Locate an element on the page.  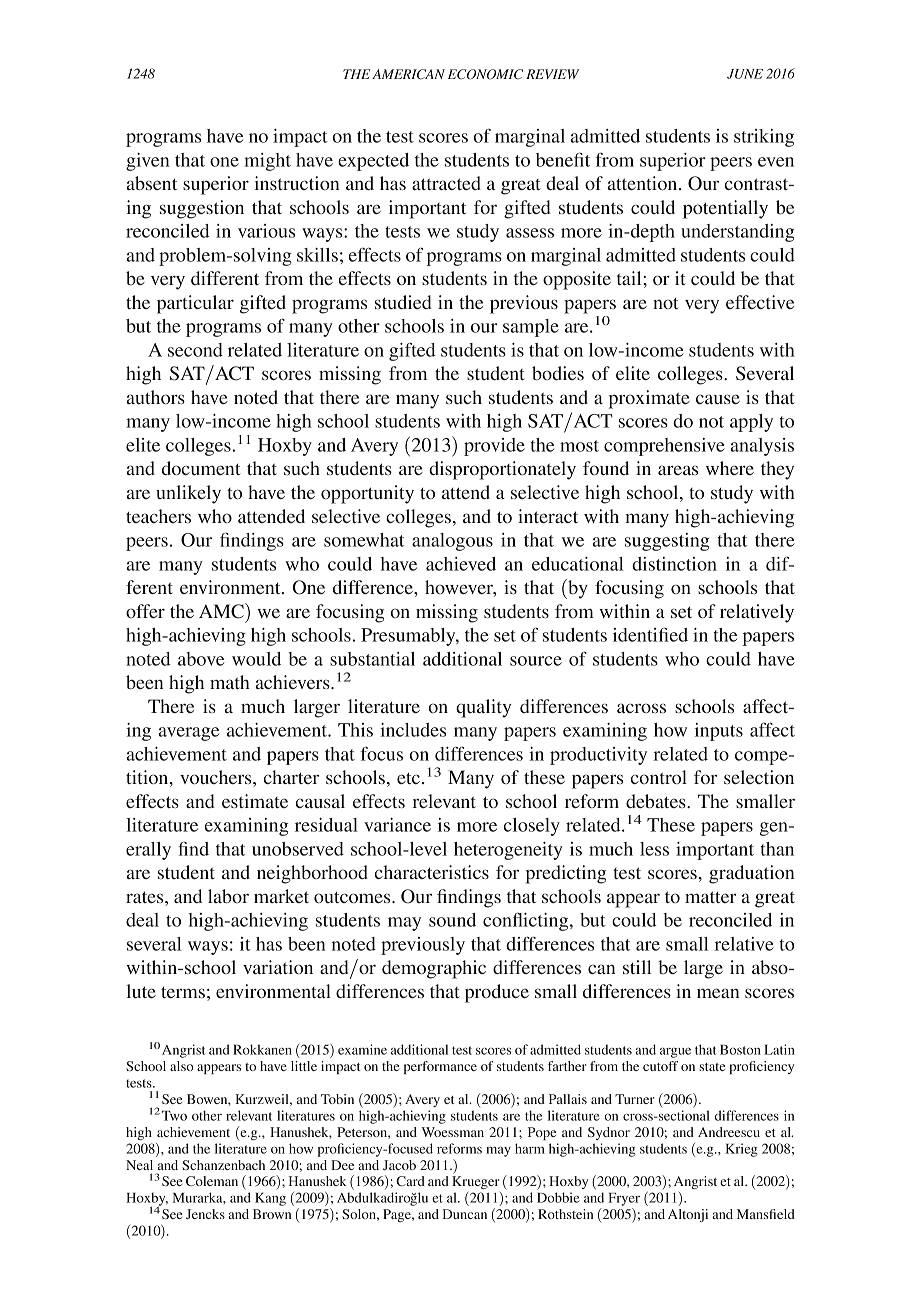
june is located at coordinates (745, 74).
